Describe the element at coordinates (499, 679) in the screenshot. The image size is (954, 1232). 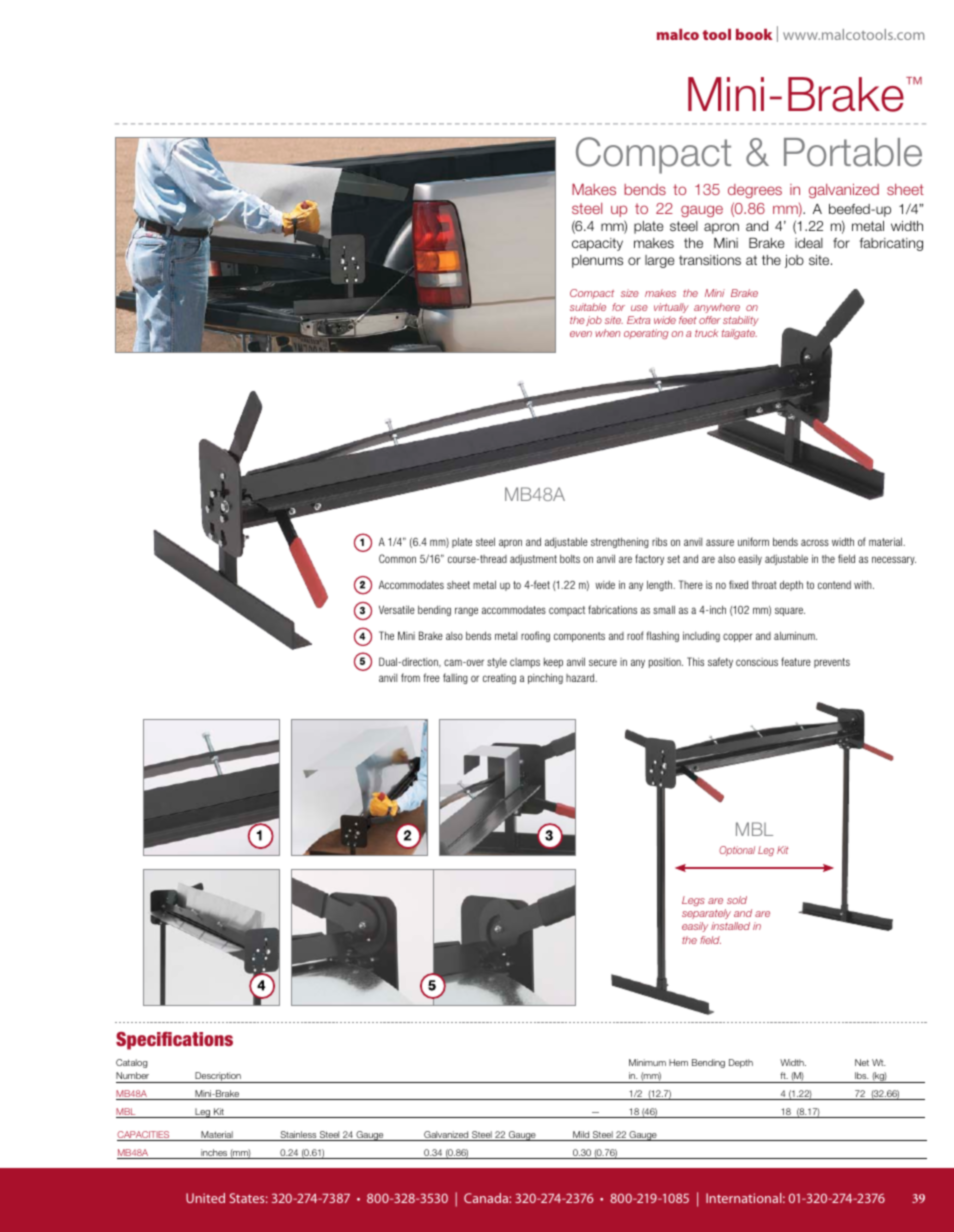
I see `creating` at that location.
